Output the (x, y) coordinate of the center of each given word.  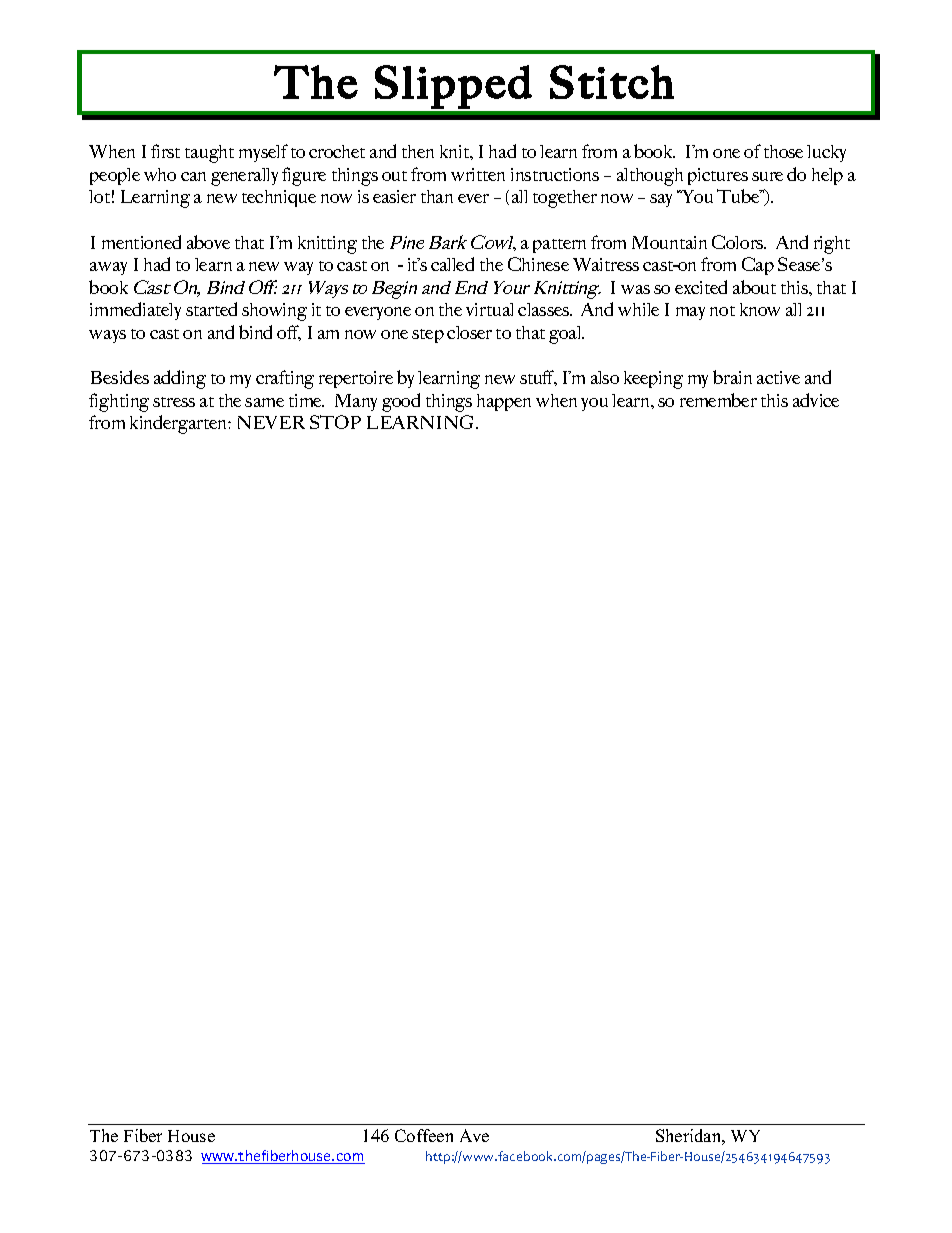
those (783, 151)
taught (209, 154)
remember (718, 400)
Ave (474, 1135)
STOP (335, 422)
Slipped (453, 87)
